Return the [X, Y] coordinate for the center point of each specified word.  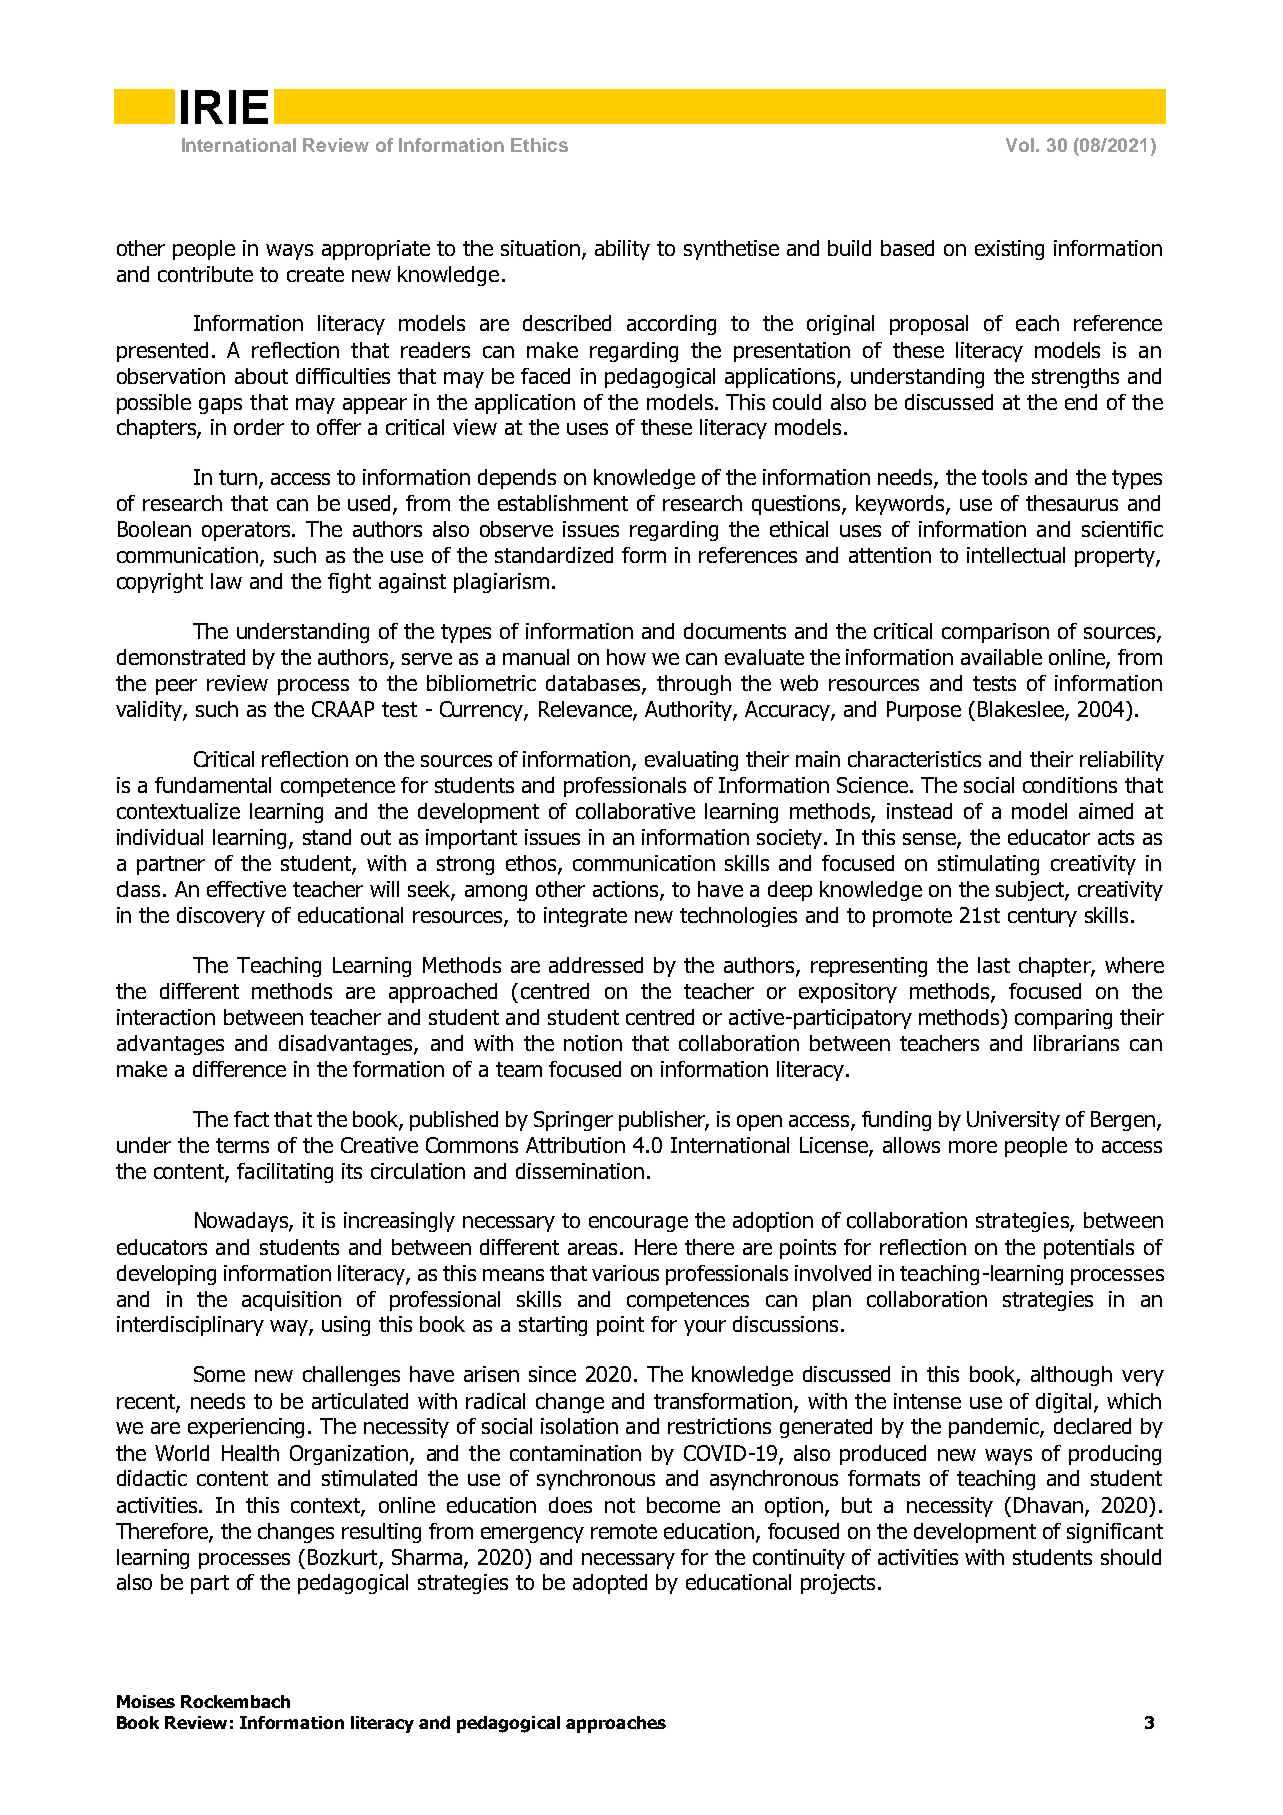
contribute [205, 274]
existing [1009, 250]
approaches [616, 1724]
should [1131, 1557]
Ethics [539, 145]
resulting [381, 1533]
